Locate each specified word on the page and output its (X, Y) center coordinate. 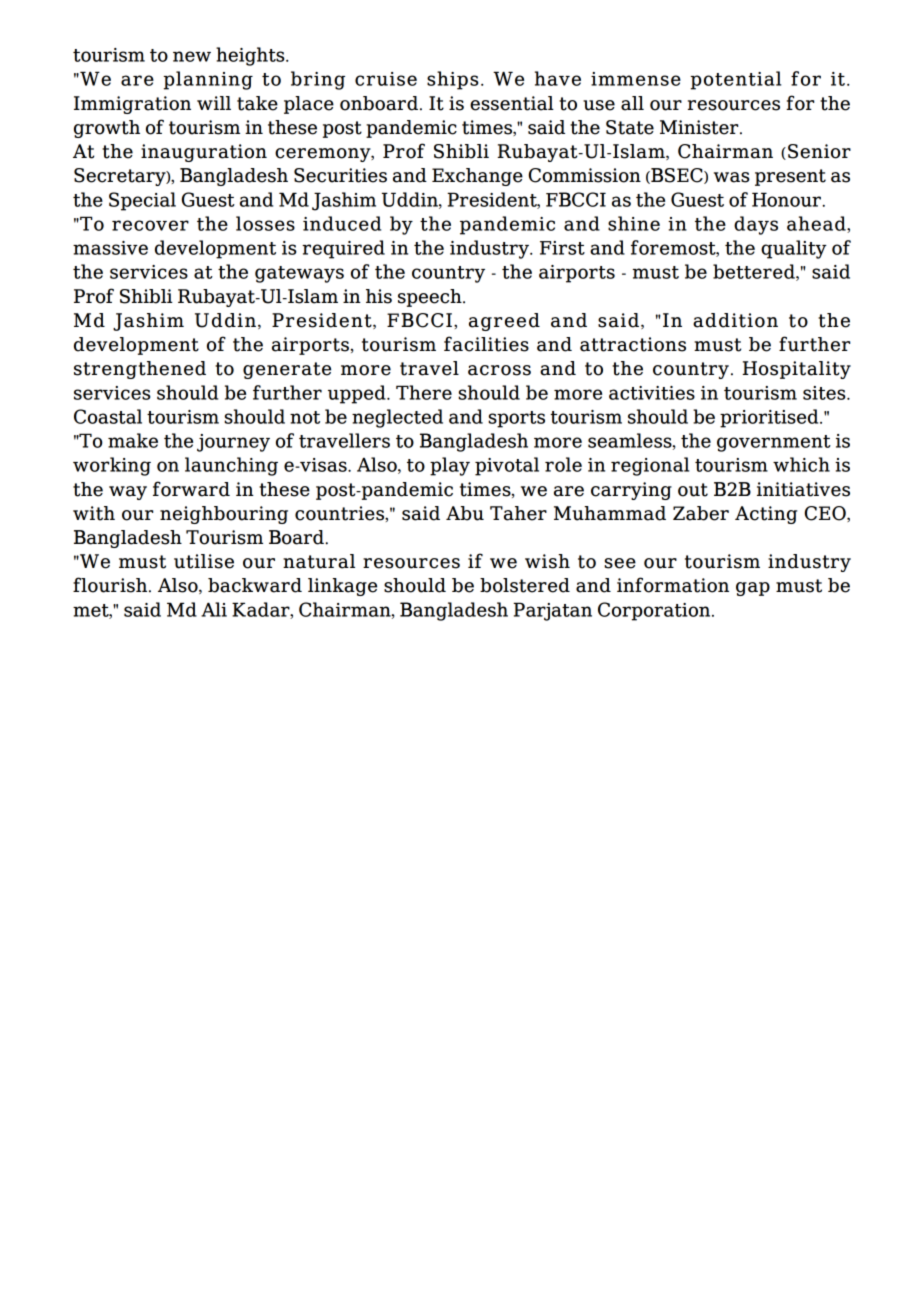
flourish (111, 585)
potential (736, 80)
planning (208, 80)
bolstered (525, 585)
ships (453, 80)
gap (753, 589)
